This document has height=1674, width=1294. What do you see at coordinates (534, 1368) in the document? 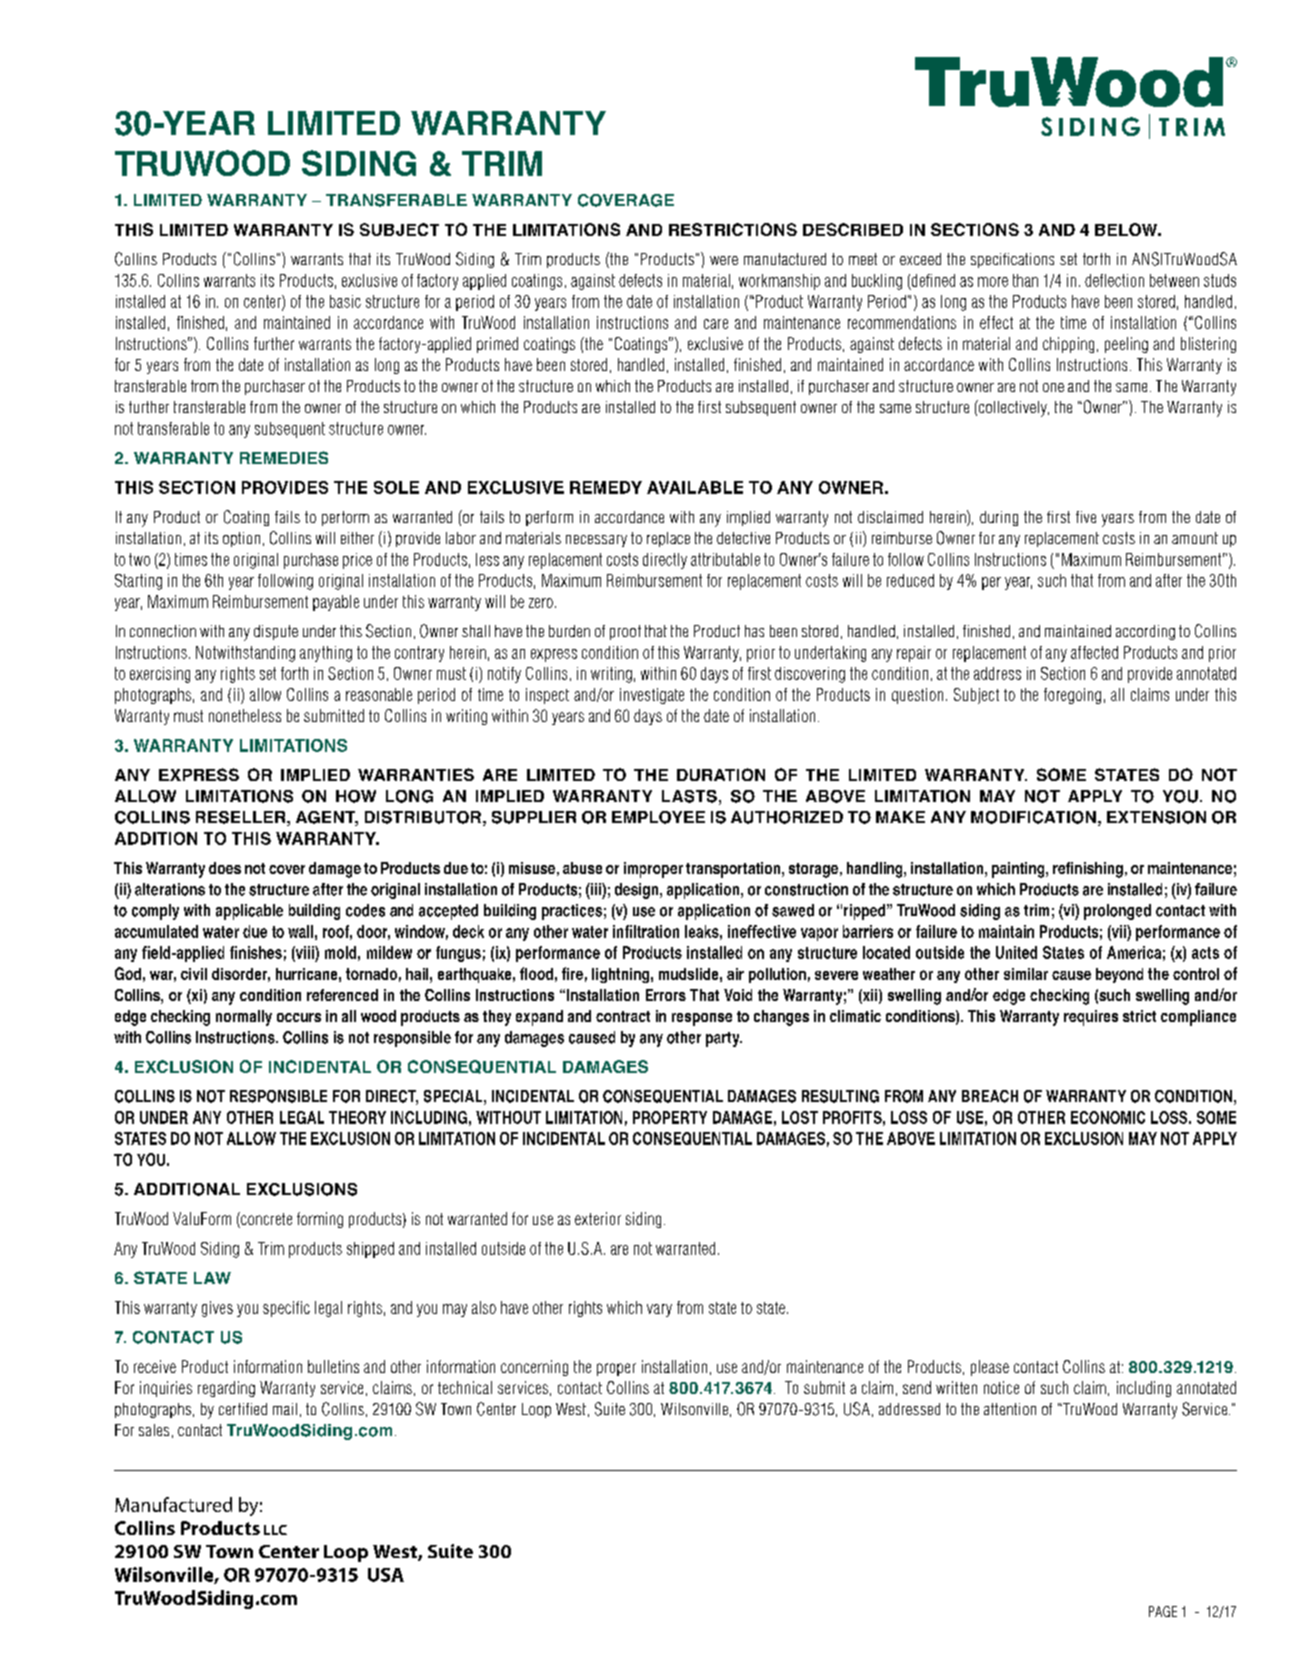
I see `concerning` at bounding box center [534, 1368].
